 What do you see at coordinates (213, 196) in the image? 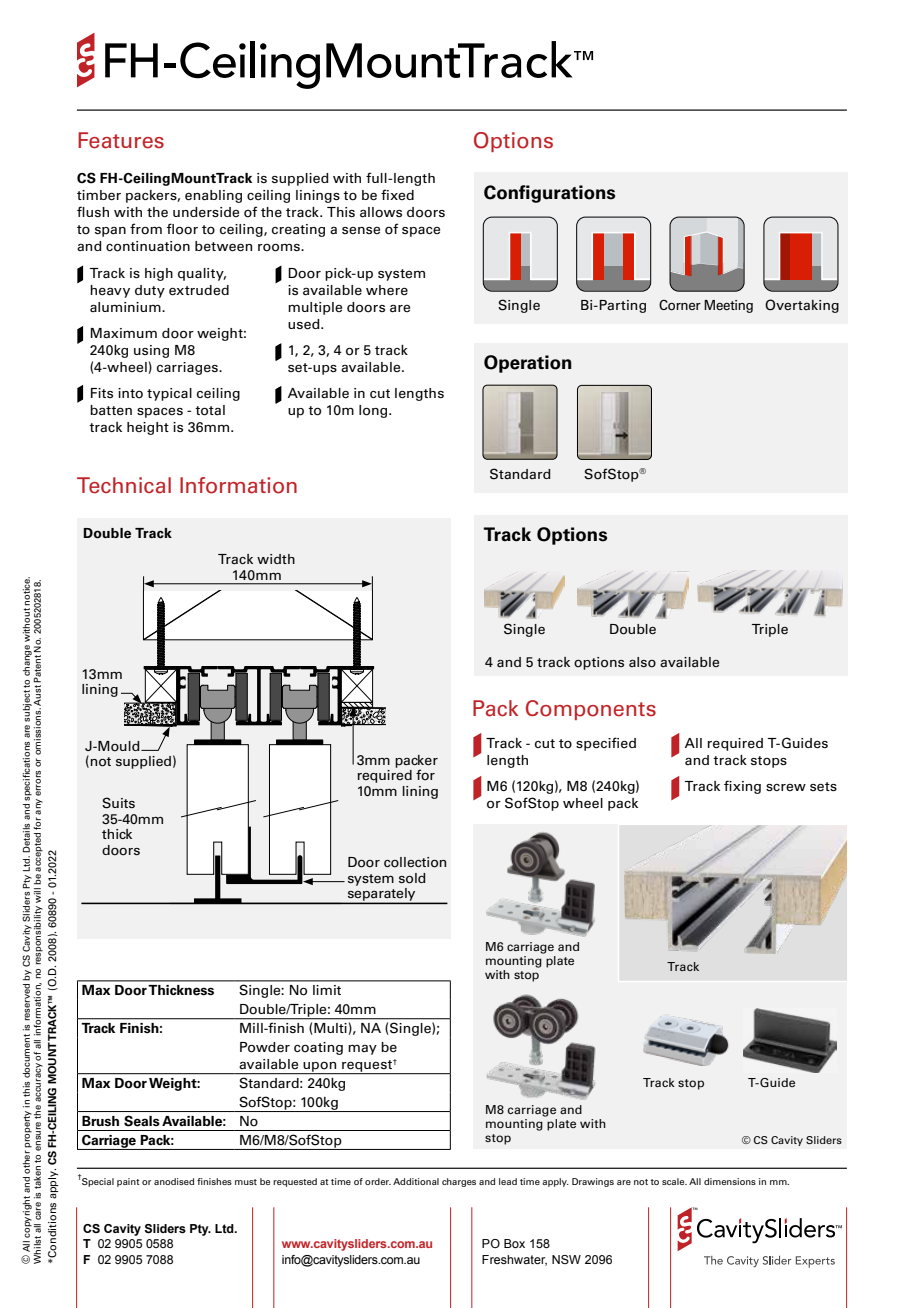
I see `enabling` at bounding box center [213, 196].
